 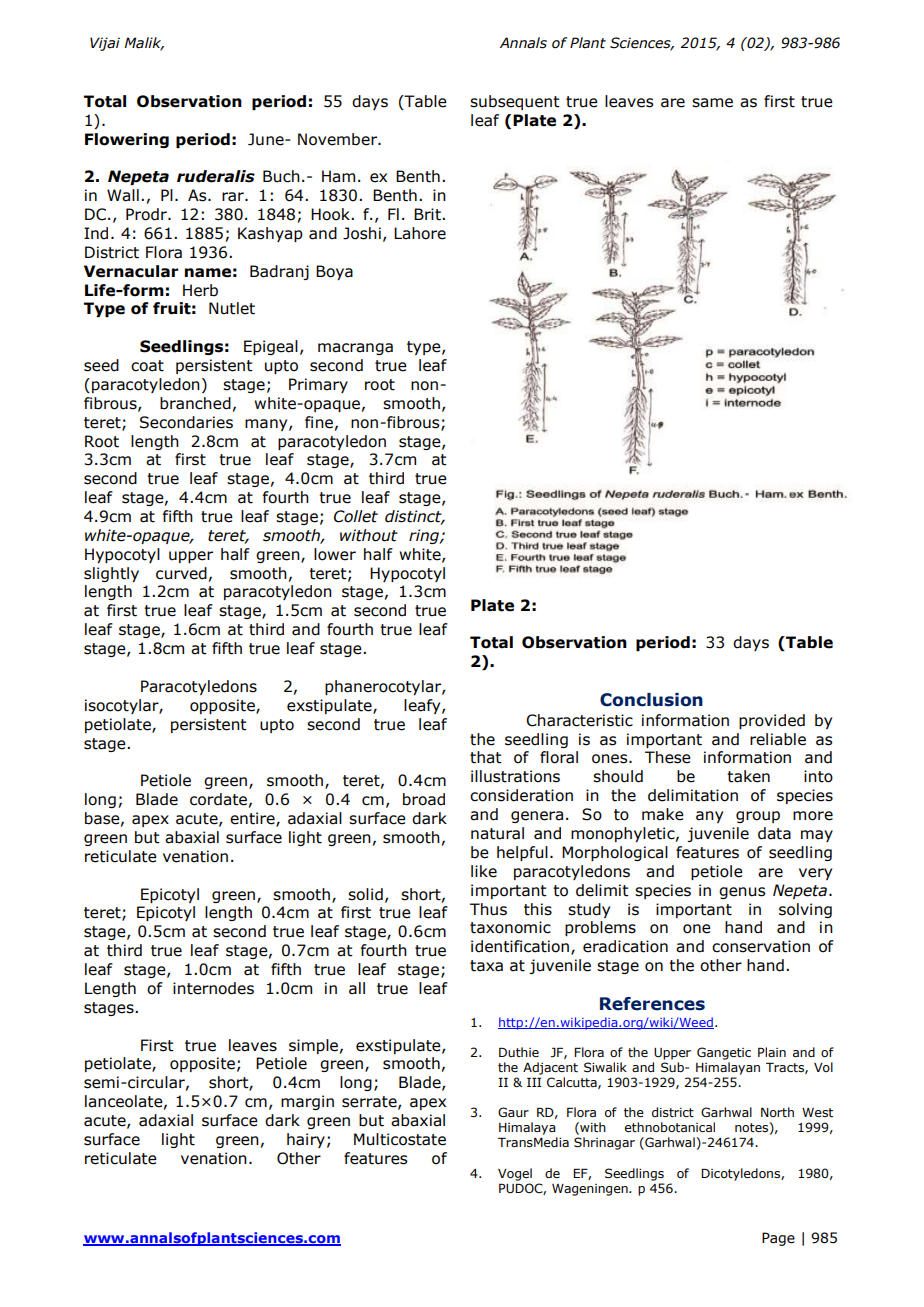 I want to click on Malik, so click(x=144, y=43).
